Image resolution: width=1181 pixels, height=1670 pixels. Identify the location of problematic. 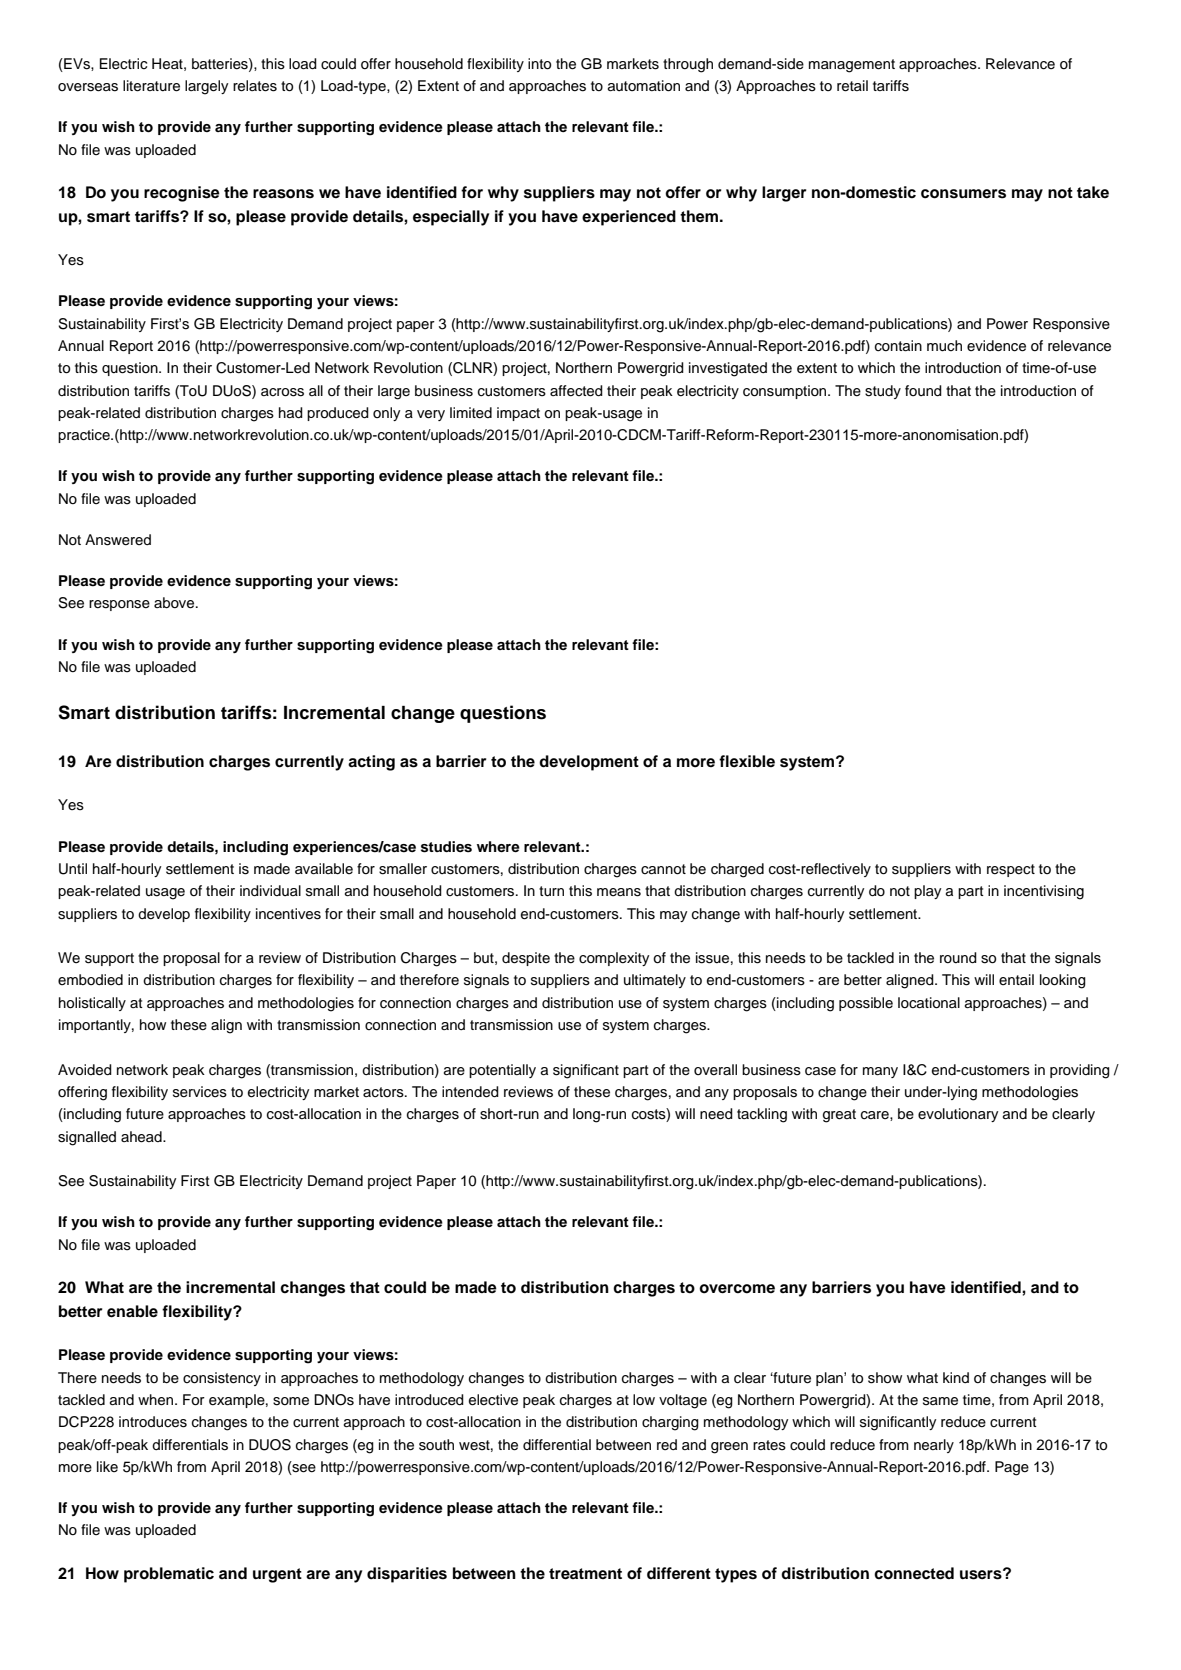
(169, 1575).
